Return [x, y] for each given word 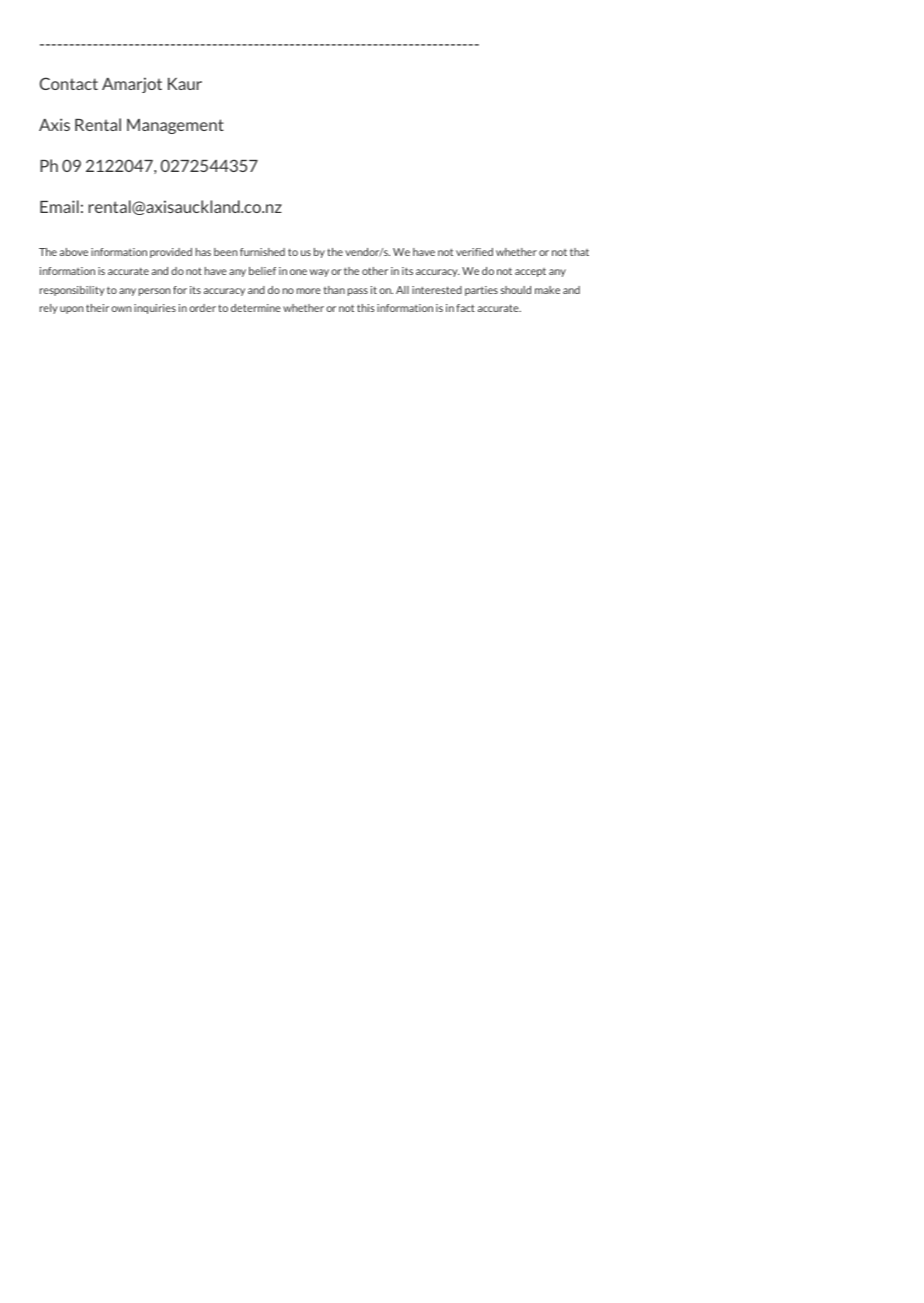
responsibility [72, 291]
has [203, 252]
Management [175, 126]
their [97, 308]
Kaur [185, 84]
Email [59, 206]
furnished [262, 252]
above [74, 252]
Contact [69, 83]
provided [171, 253]
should [516, 290]
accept [530, 272]
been [225, 252]
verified [474, 252]
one [298, 272]
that [579, 252]
